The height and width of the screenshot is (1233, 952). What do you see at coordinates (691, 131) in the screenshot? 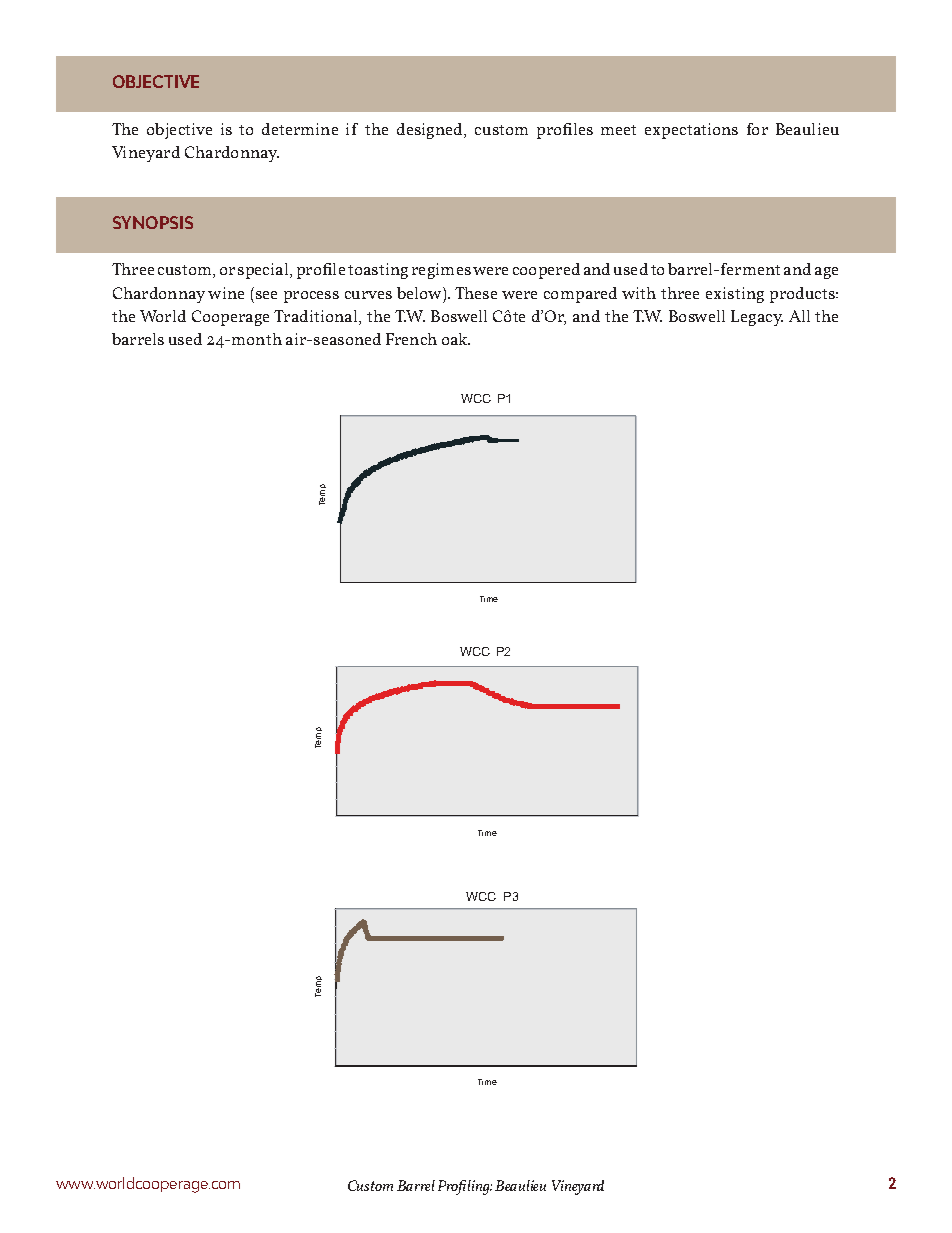
I see `expectations` at bounding box center [691, 131].
